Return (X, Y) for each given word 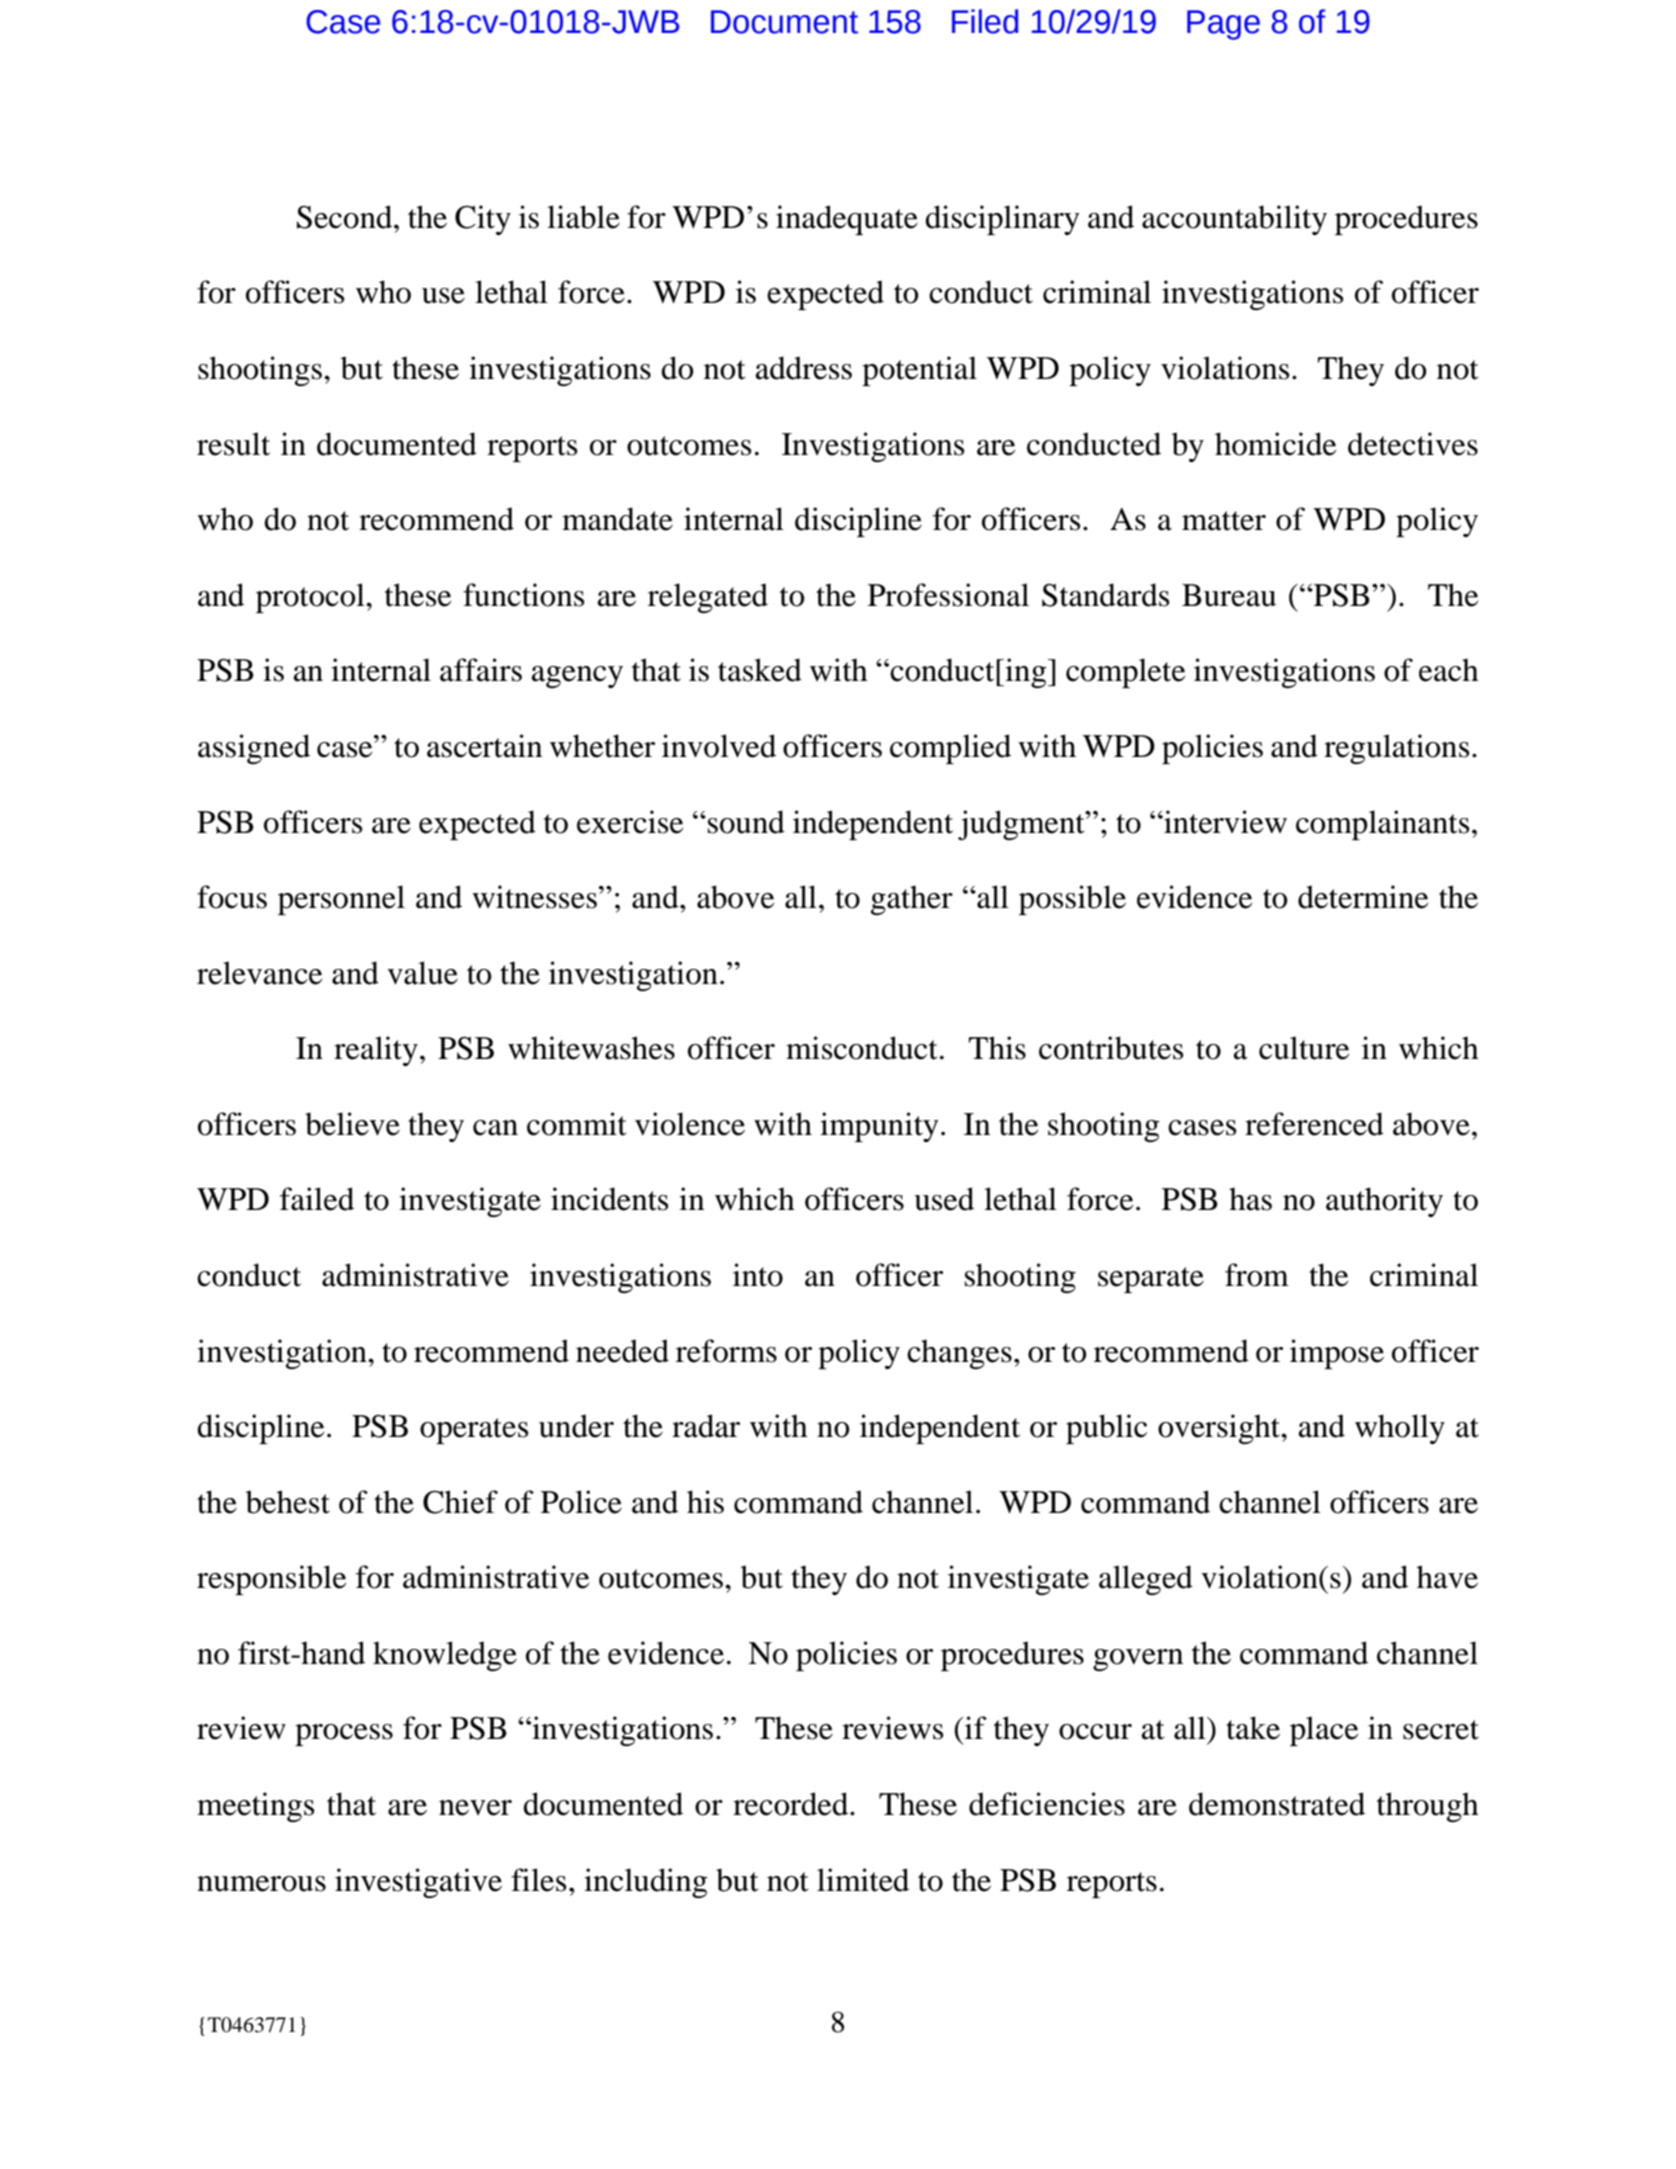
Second (346, 217)
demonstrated (1277, 1804)
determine (1363, 897)
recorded (792, 1804)
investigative (418, 1883)
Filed (985, 21)
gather (912, 900)
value (422, 973)
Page (1223, 25)
